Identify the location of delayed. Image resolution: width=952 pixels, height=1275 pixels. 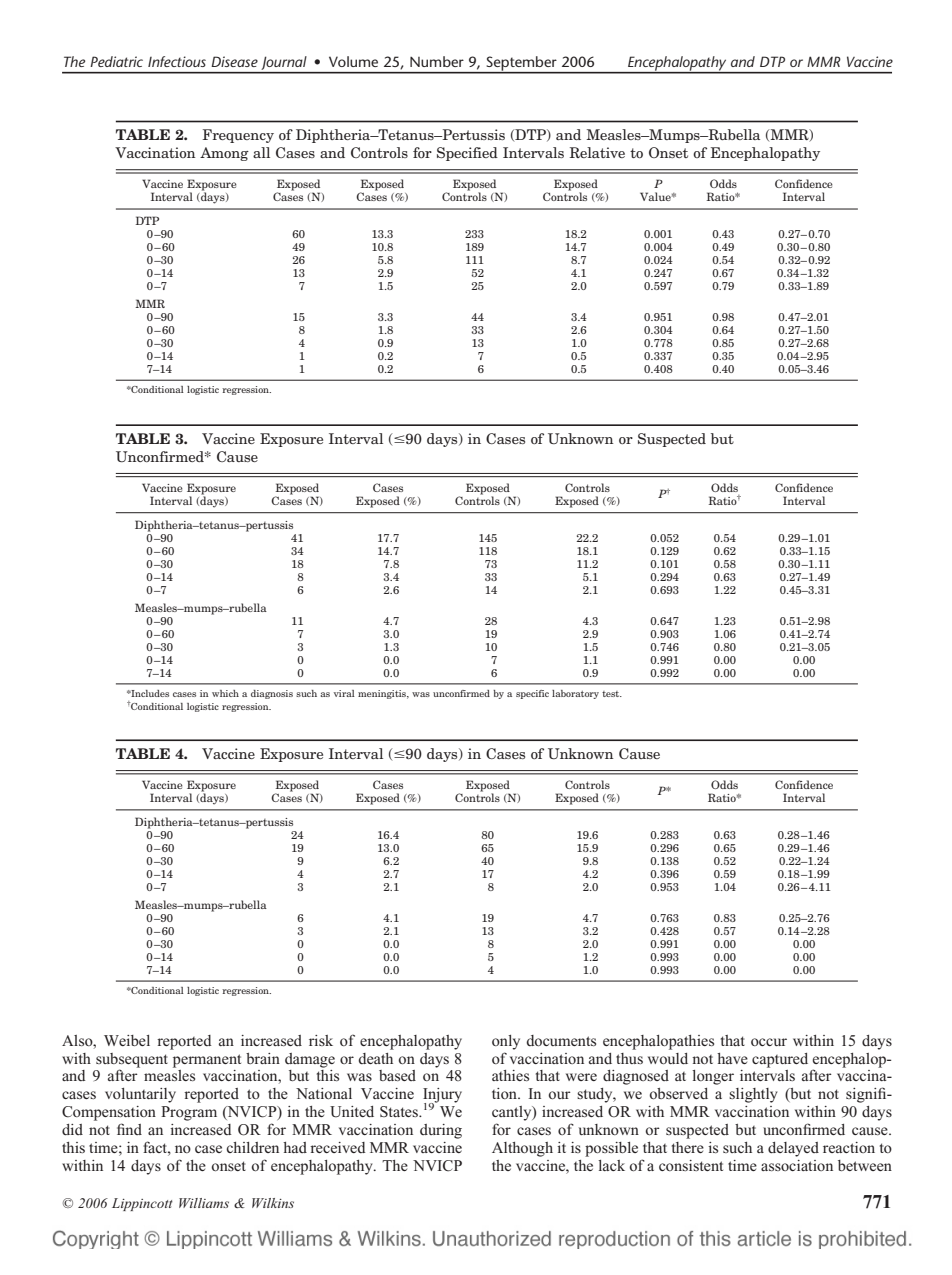
(793, 1149).
